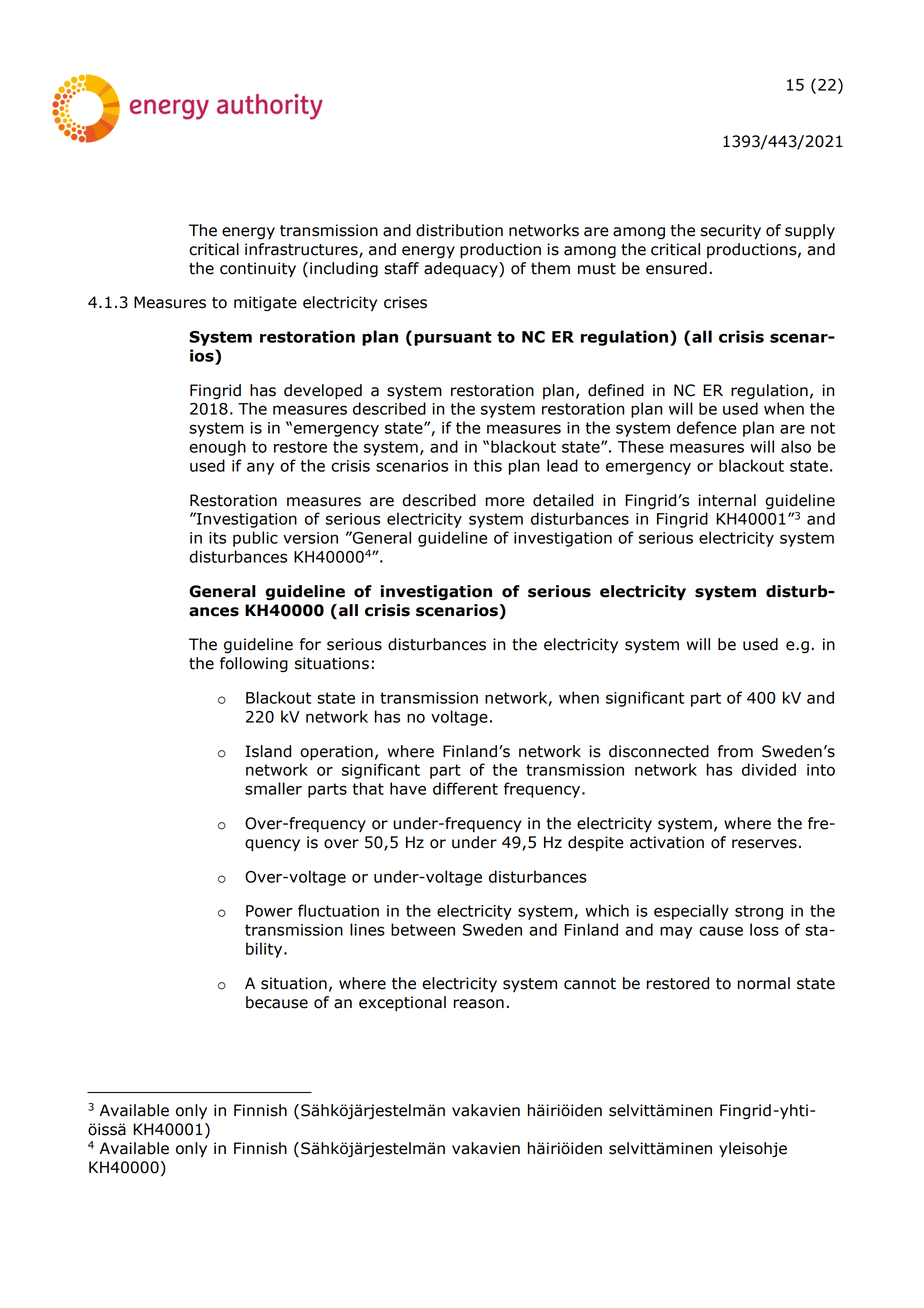  I want to click on for, so click(310, 644).
